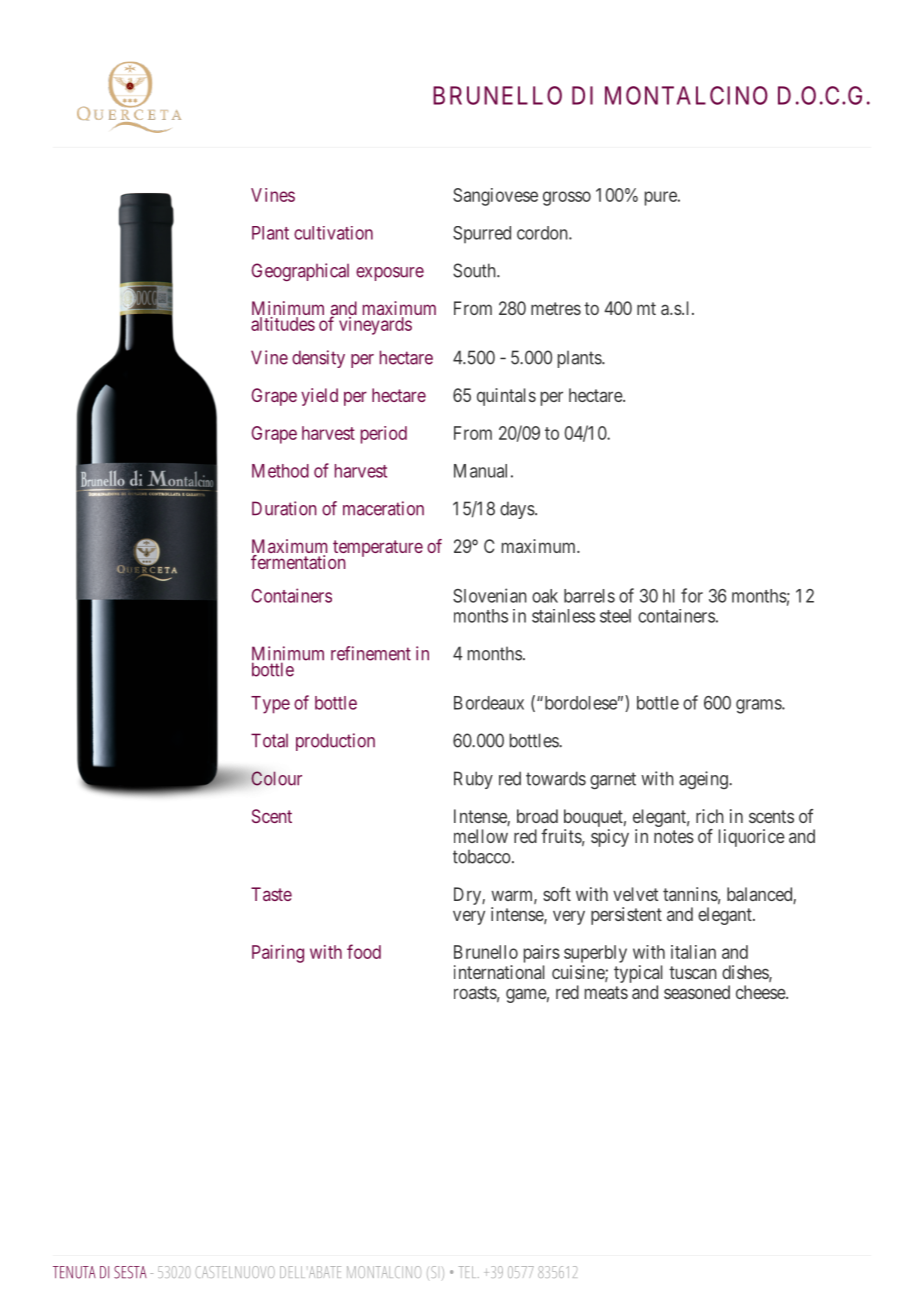  Describe the element at coordinates (489, 703) in the screenshot. I see `Bordeaux` at that location.
